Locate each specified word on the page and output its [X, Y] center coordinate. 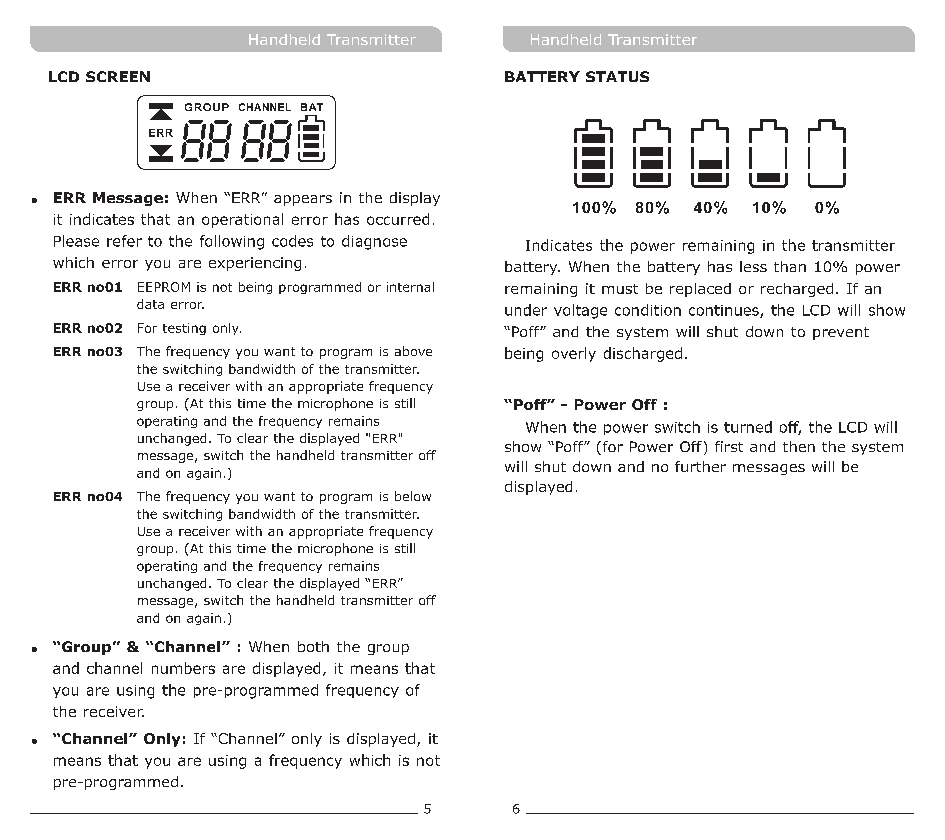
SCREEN [118, 76]
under [526, 310]
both [313, 646]
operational [242, 220]
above [413, 351]
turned [748, 427]
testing [184, 329]
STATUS [617, 76]
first [729, 446]
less [753, 266]
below [413, 496]
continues [725, 311]
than [790, 266]
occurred [398, 219]
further [700, 466]
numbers [183, 668]
